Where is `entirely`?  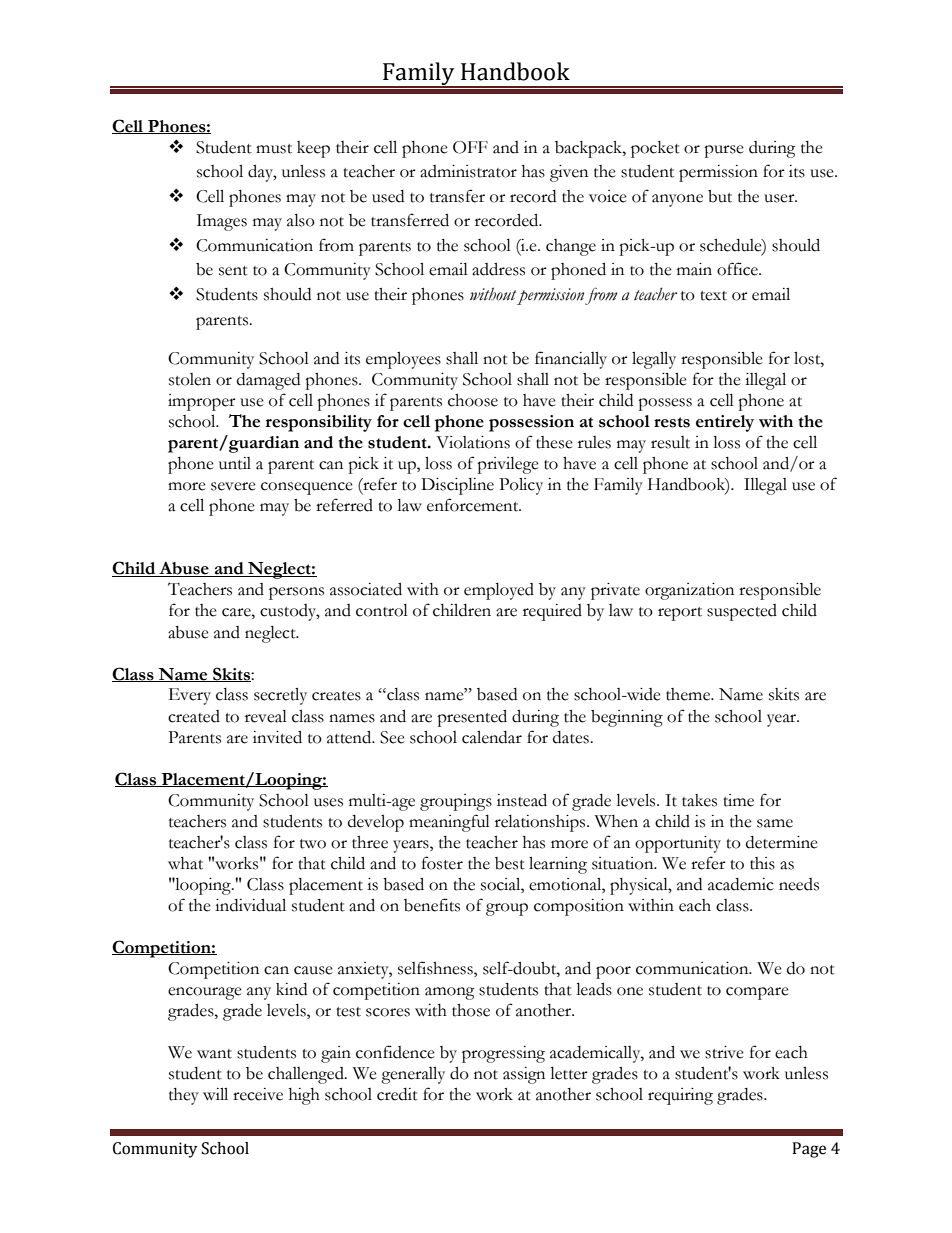
entirely is located at coordinates (725, 423).
